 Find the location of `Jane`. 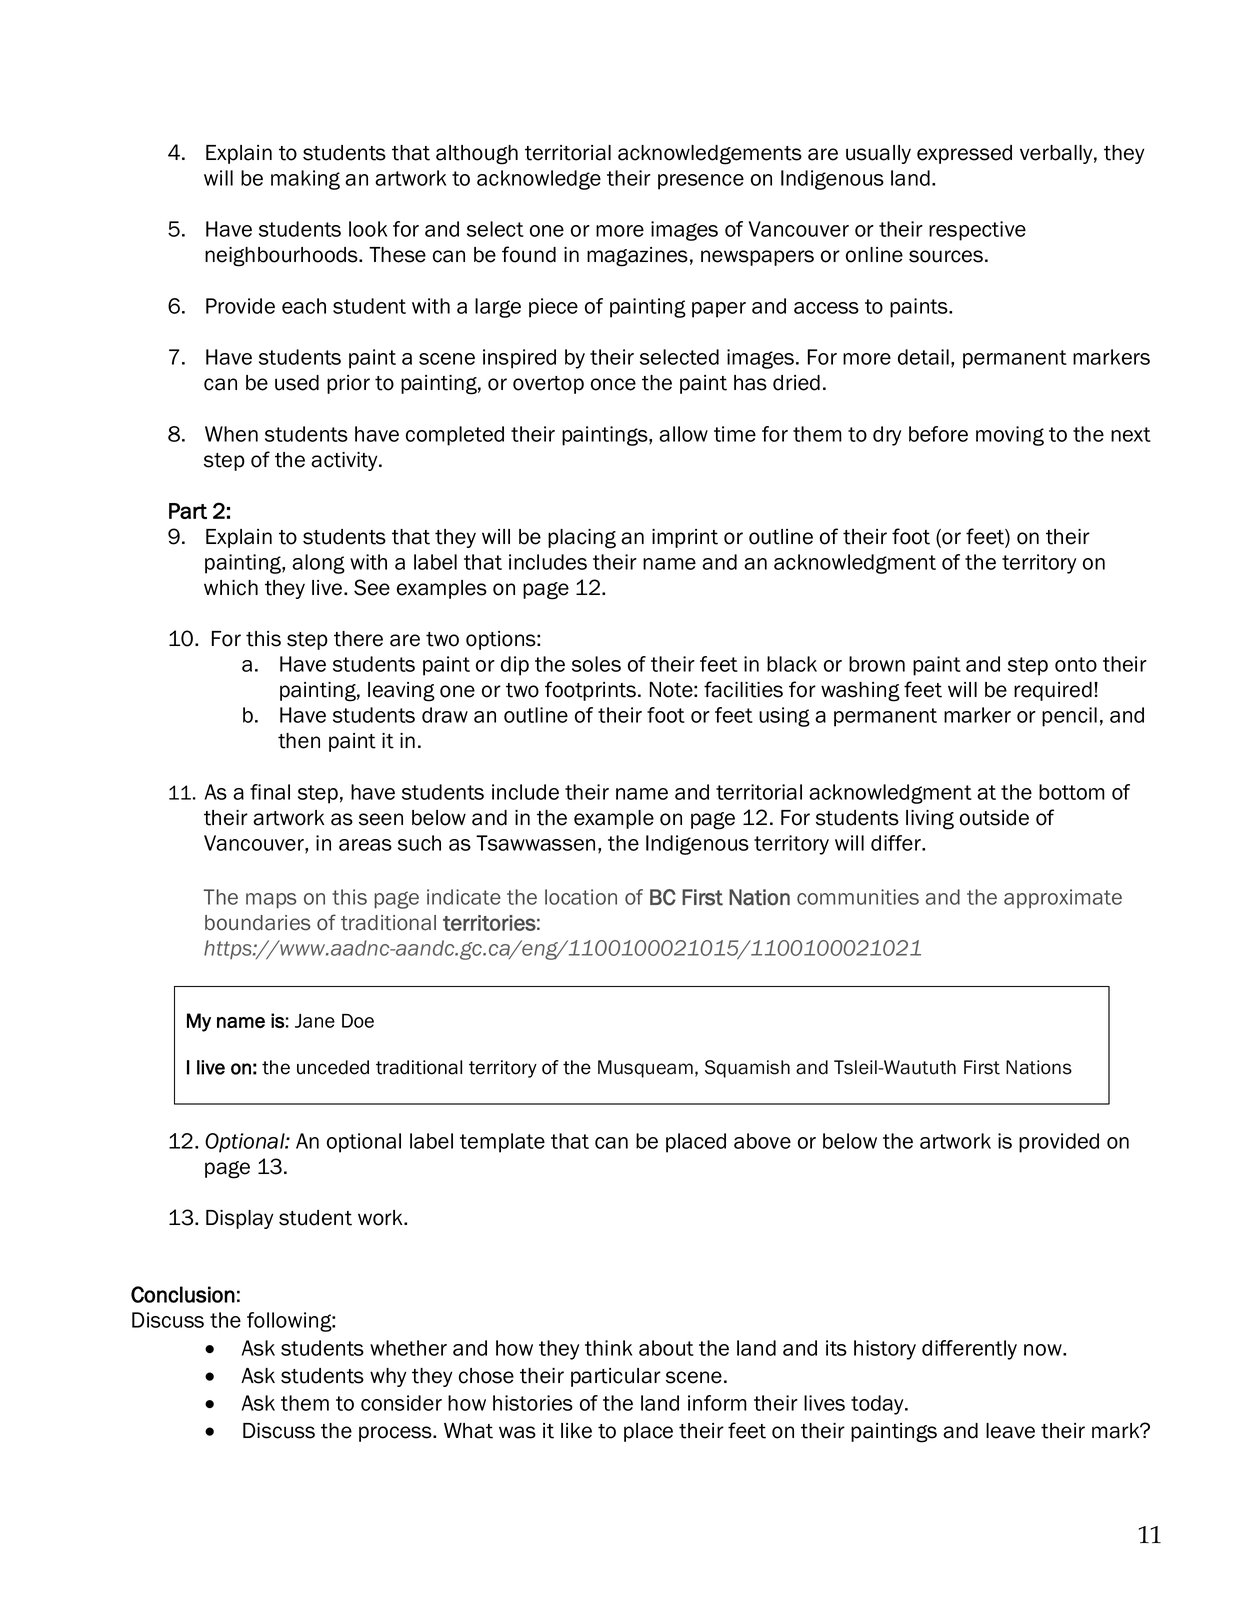

Jane is located at coordinates (315, 1021).
